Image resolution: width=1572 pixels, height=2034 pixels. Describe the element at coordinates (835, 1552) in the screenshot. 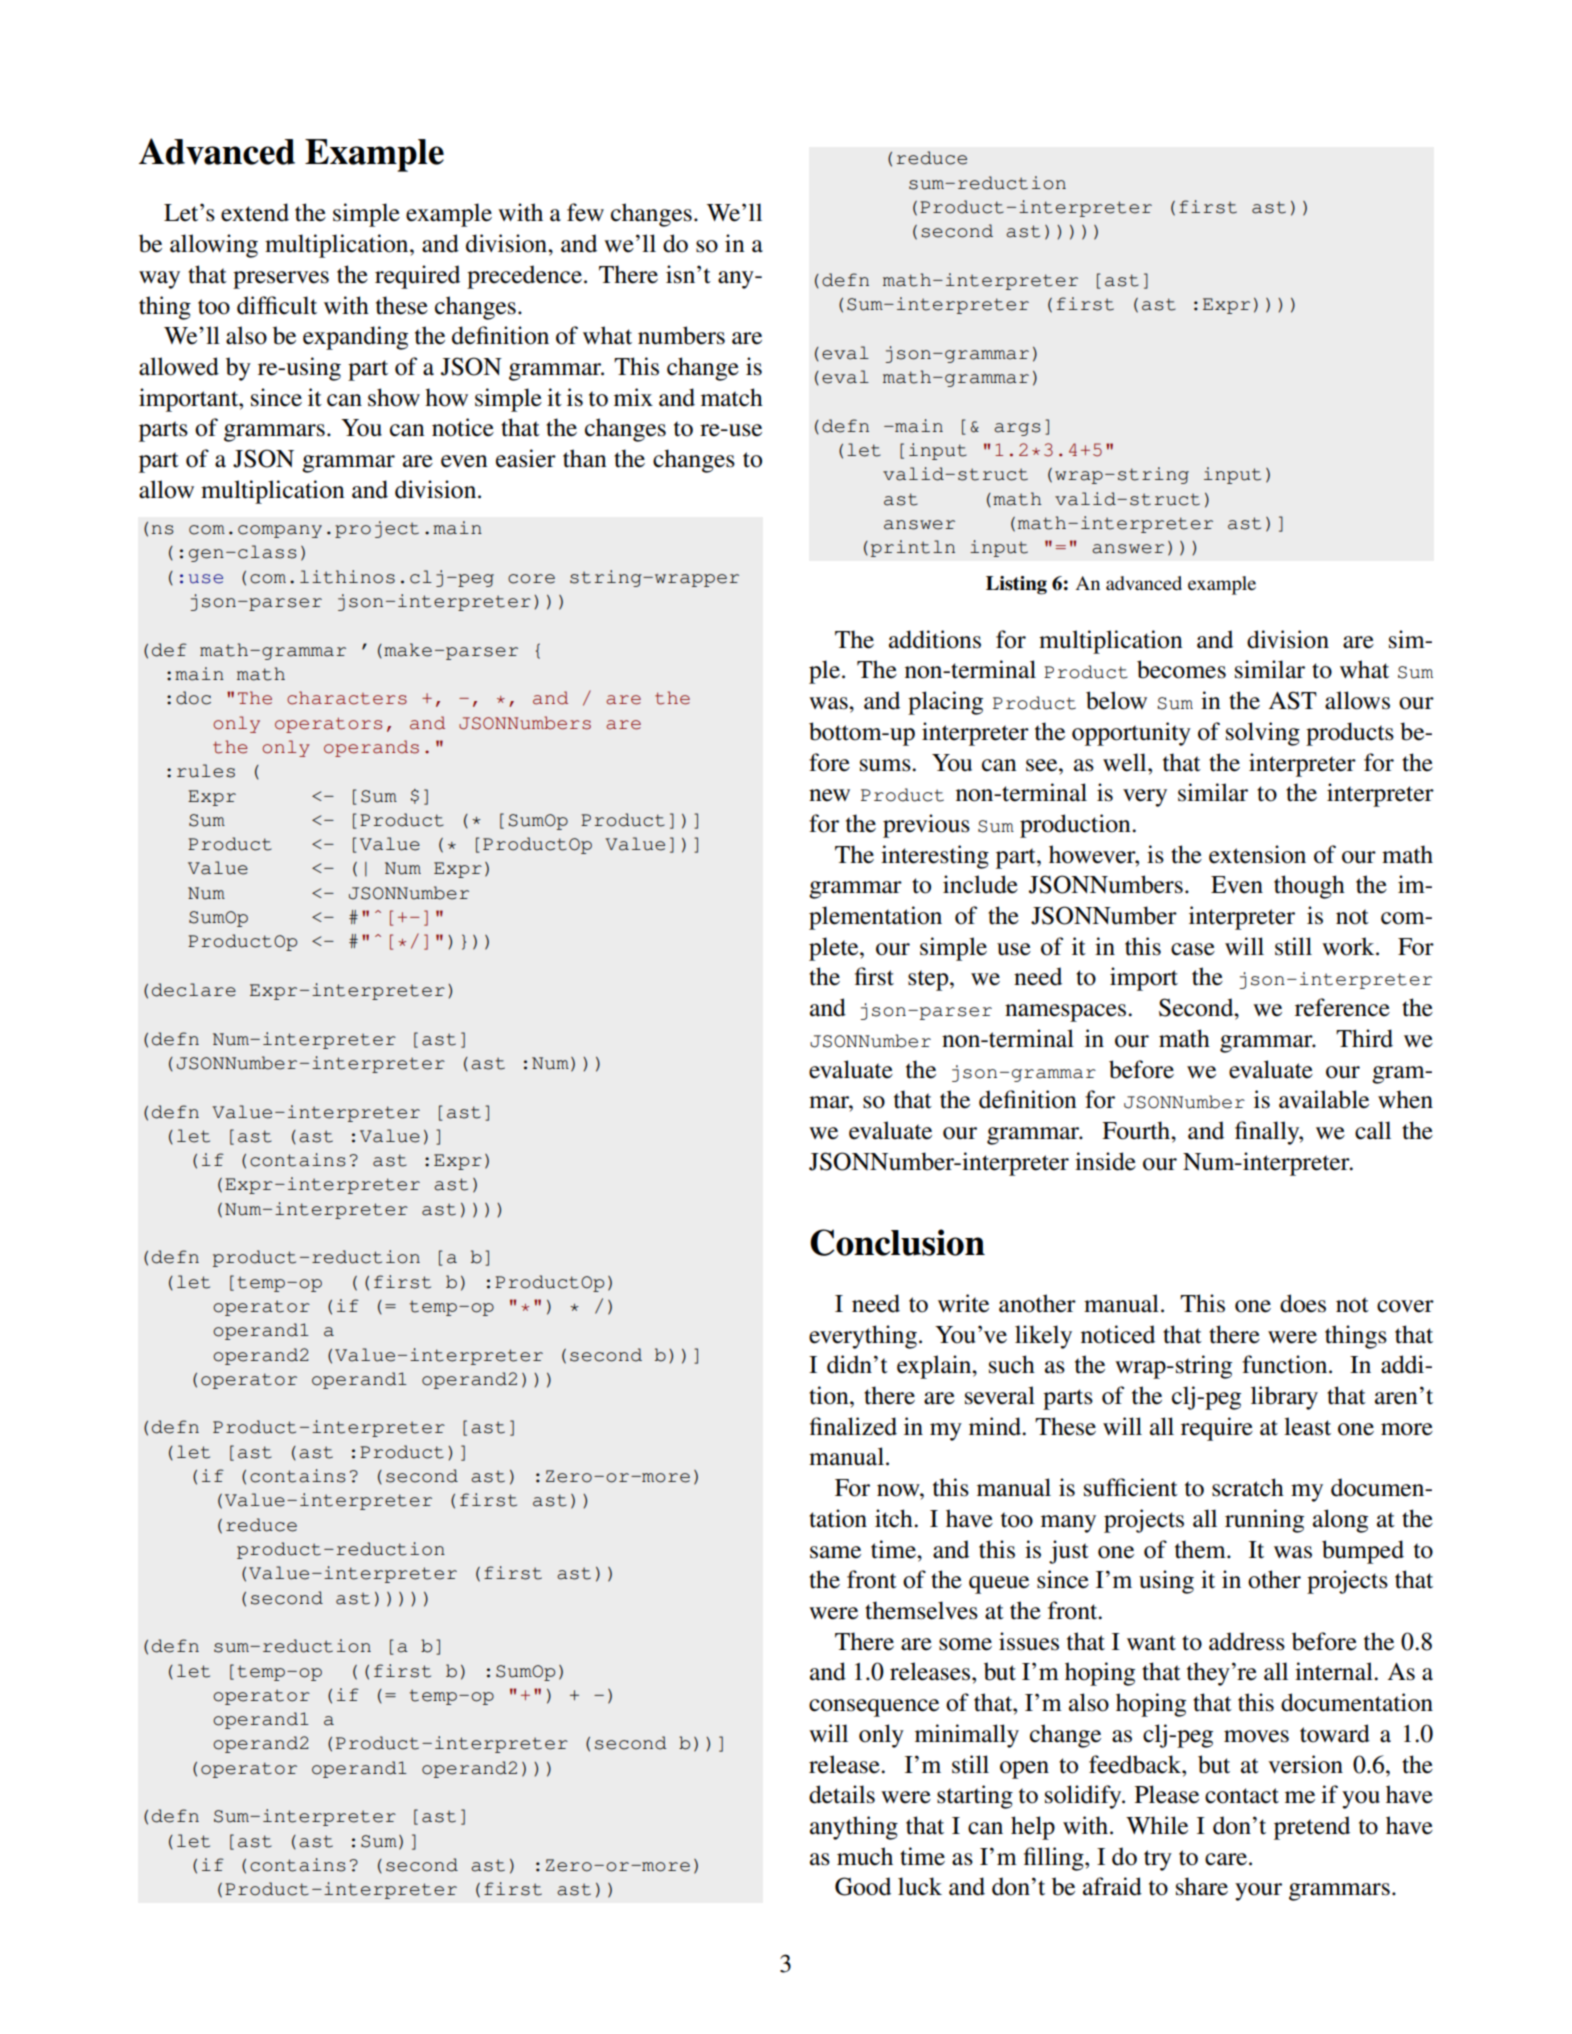

I see `same` at that location.
